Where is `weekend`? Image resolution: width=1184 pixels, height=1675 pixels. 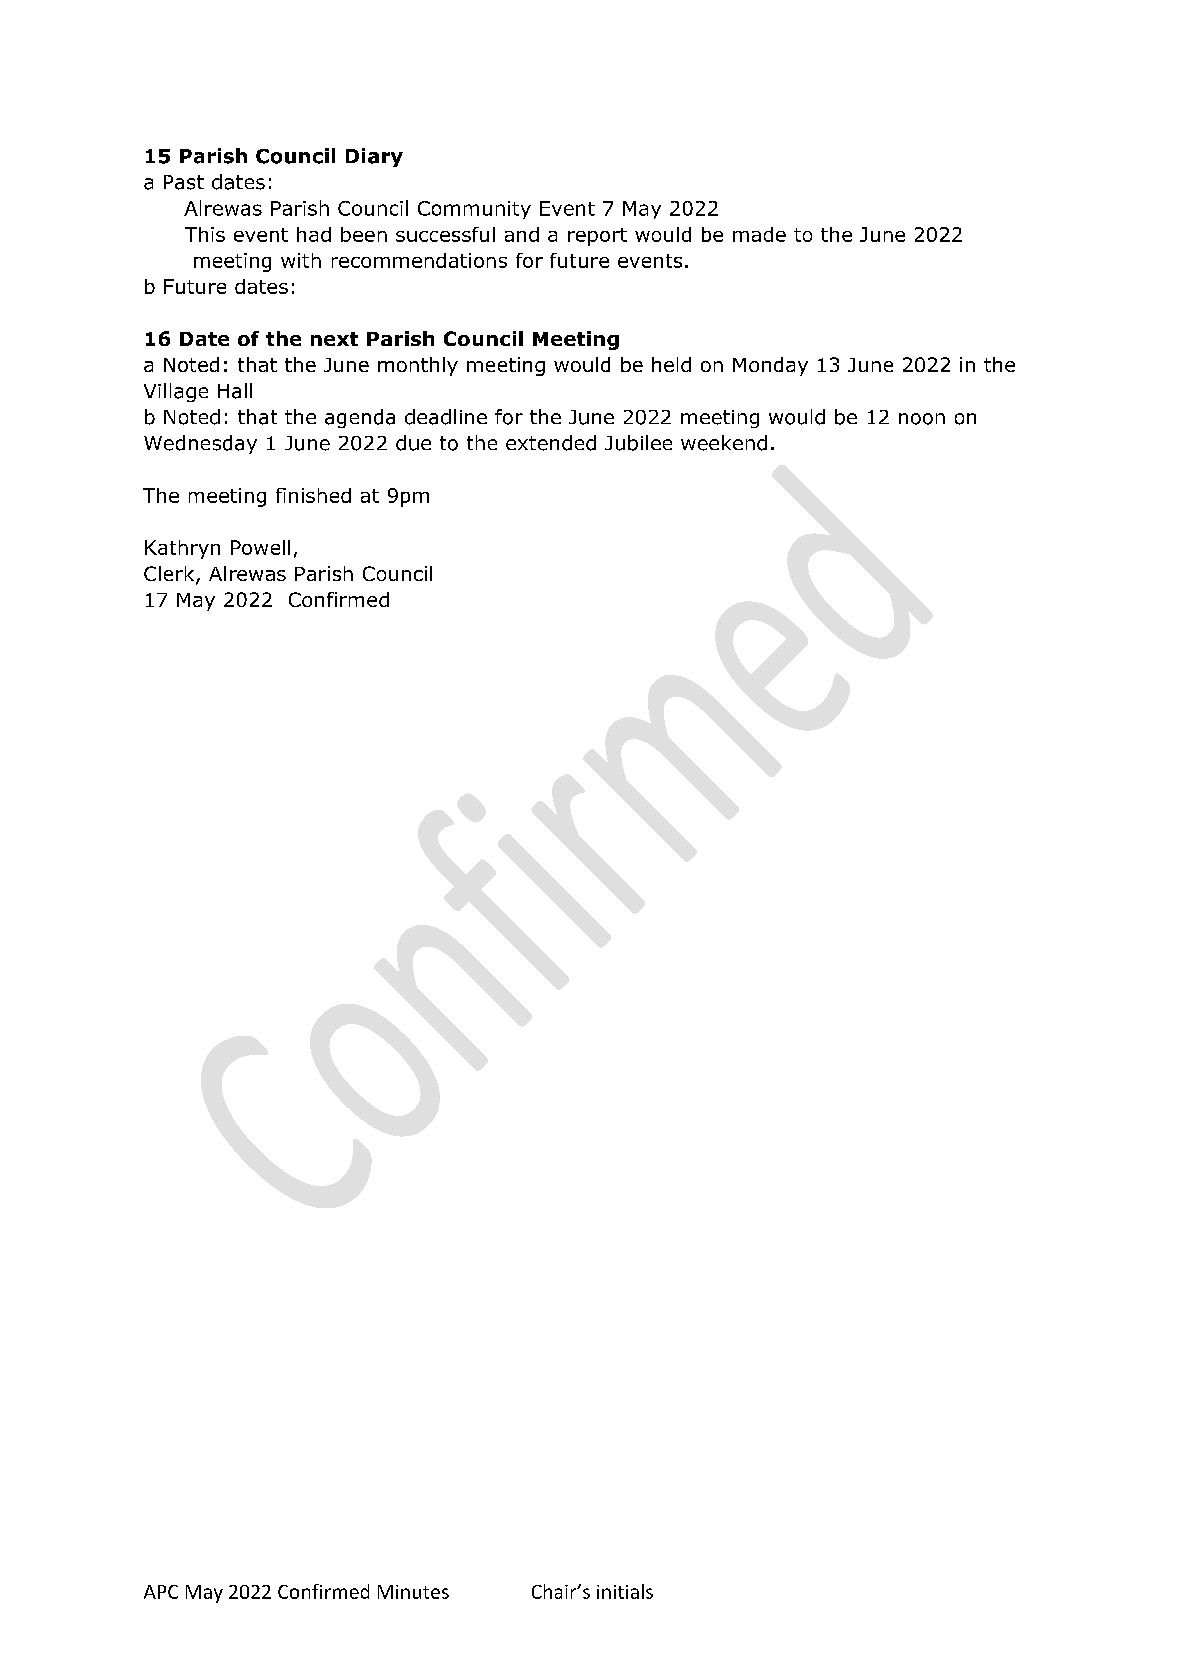 weekend is located at coordinates (724, 443).
